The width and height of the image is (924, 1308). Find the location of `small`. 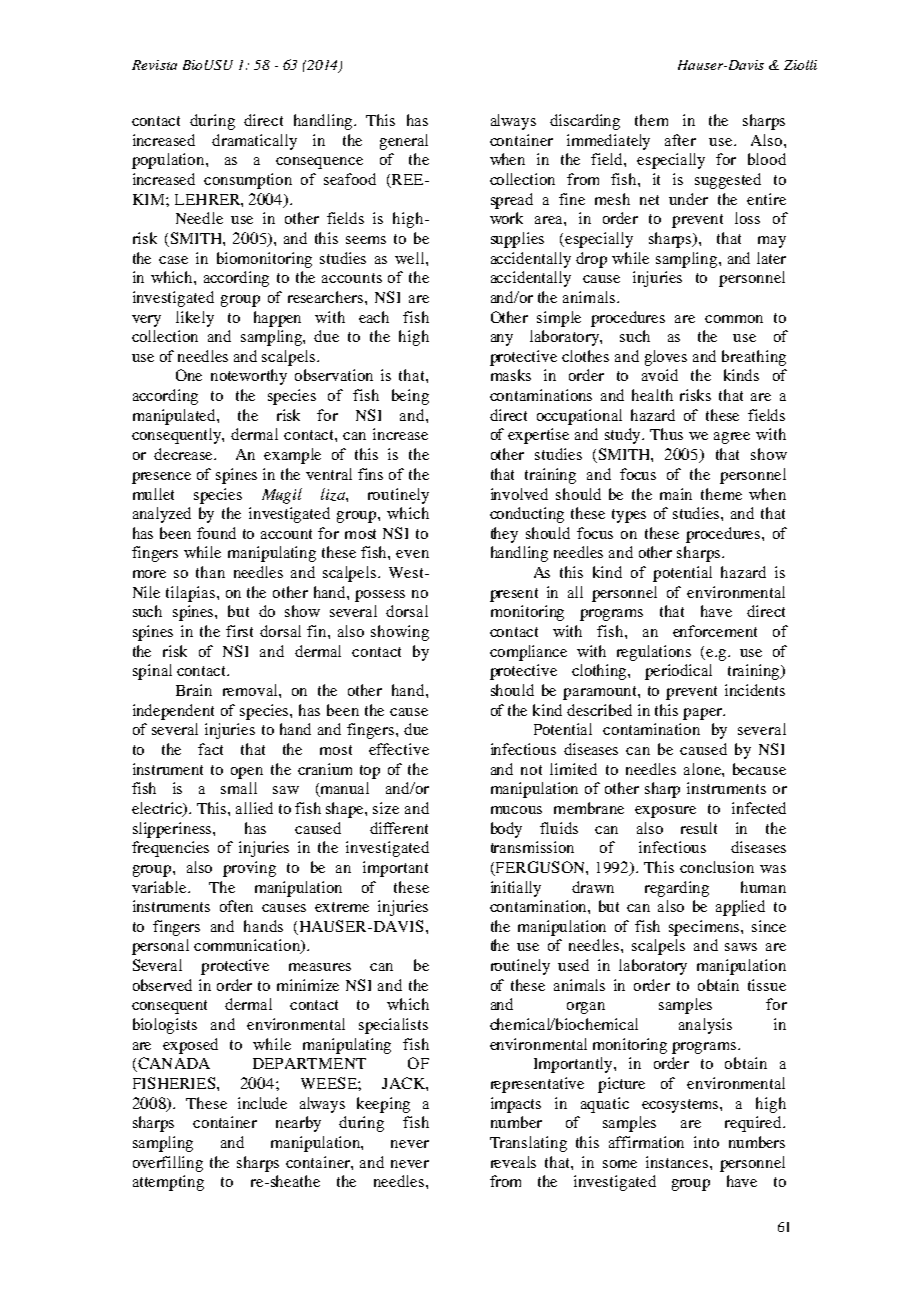

small is located at coordinates (239, 788).
